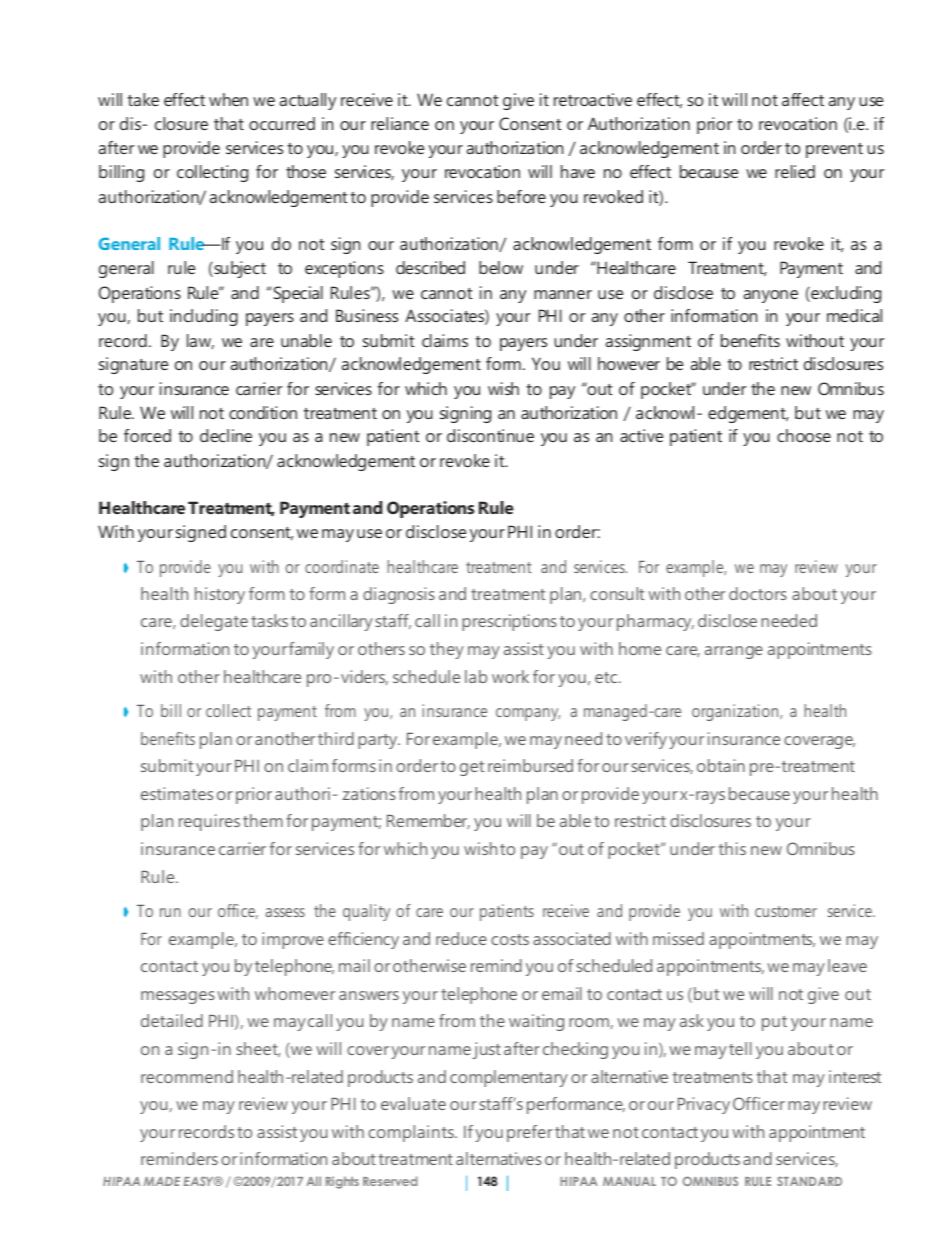 The width and height of the screenshot is (952, 1233). What do you see at coordinates (804, 435) in the screenshot?
I see `choose` at bounding box center [804, 435].
